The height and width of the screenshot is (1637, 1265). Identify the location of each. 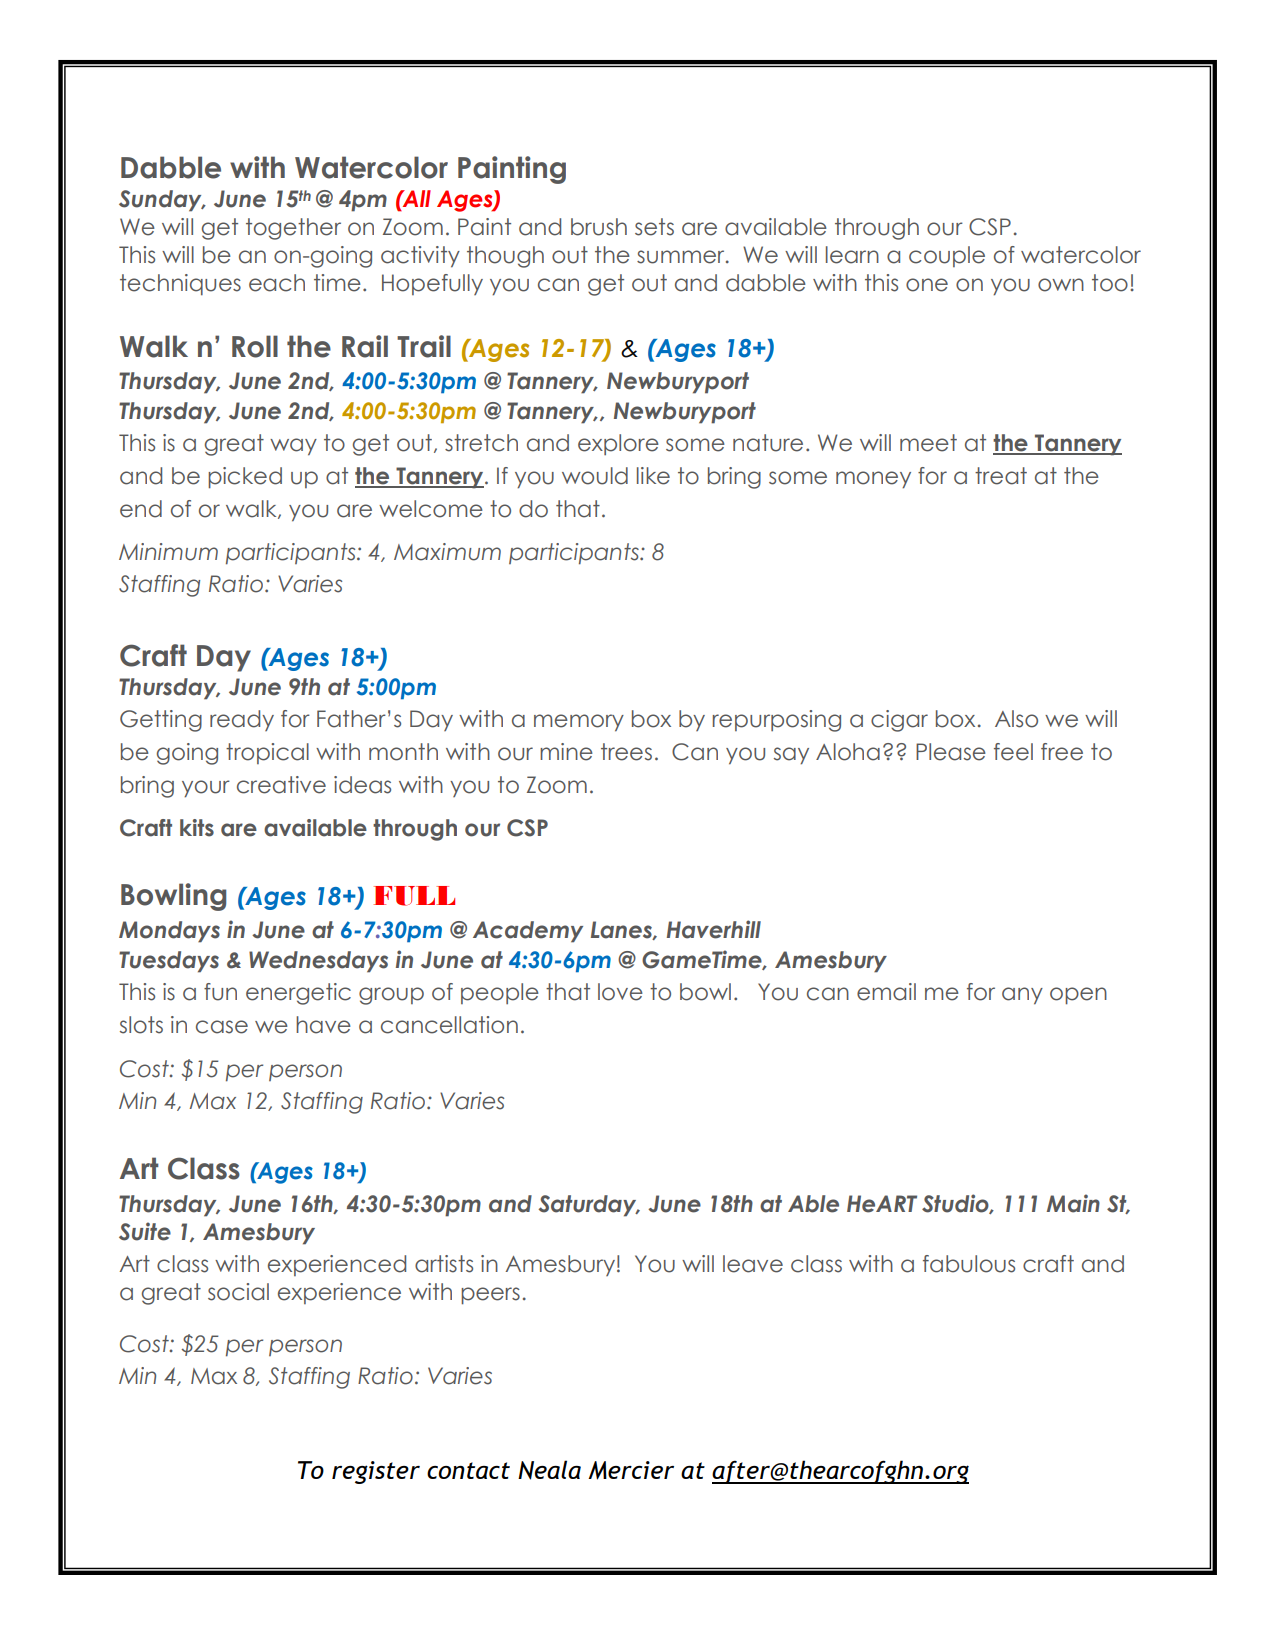
(277, 283).
